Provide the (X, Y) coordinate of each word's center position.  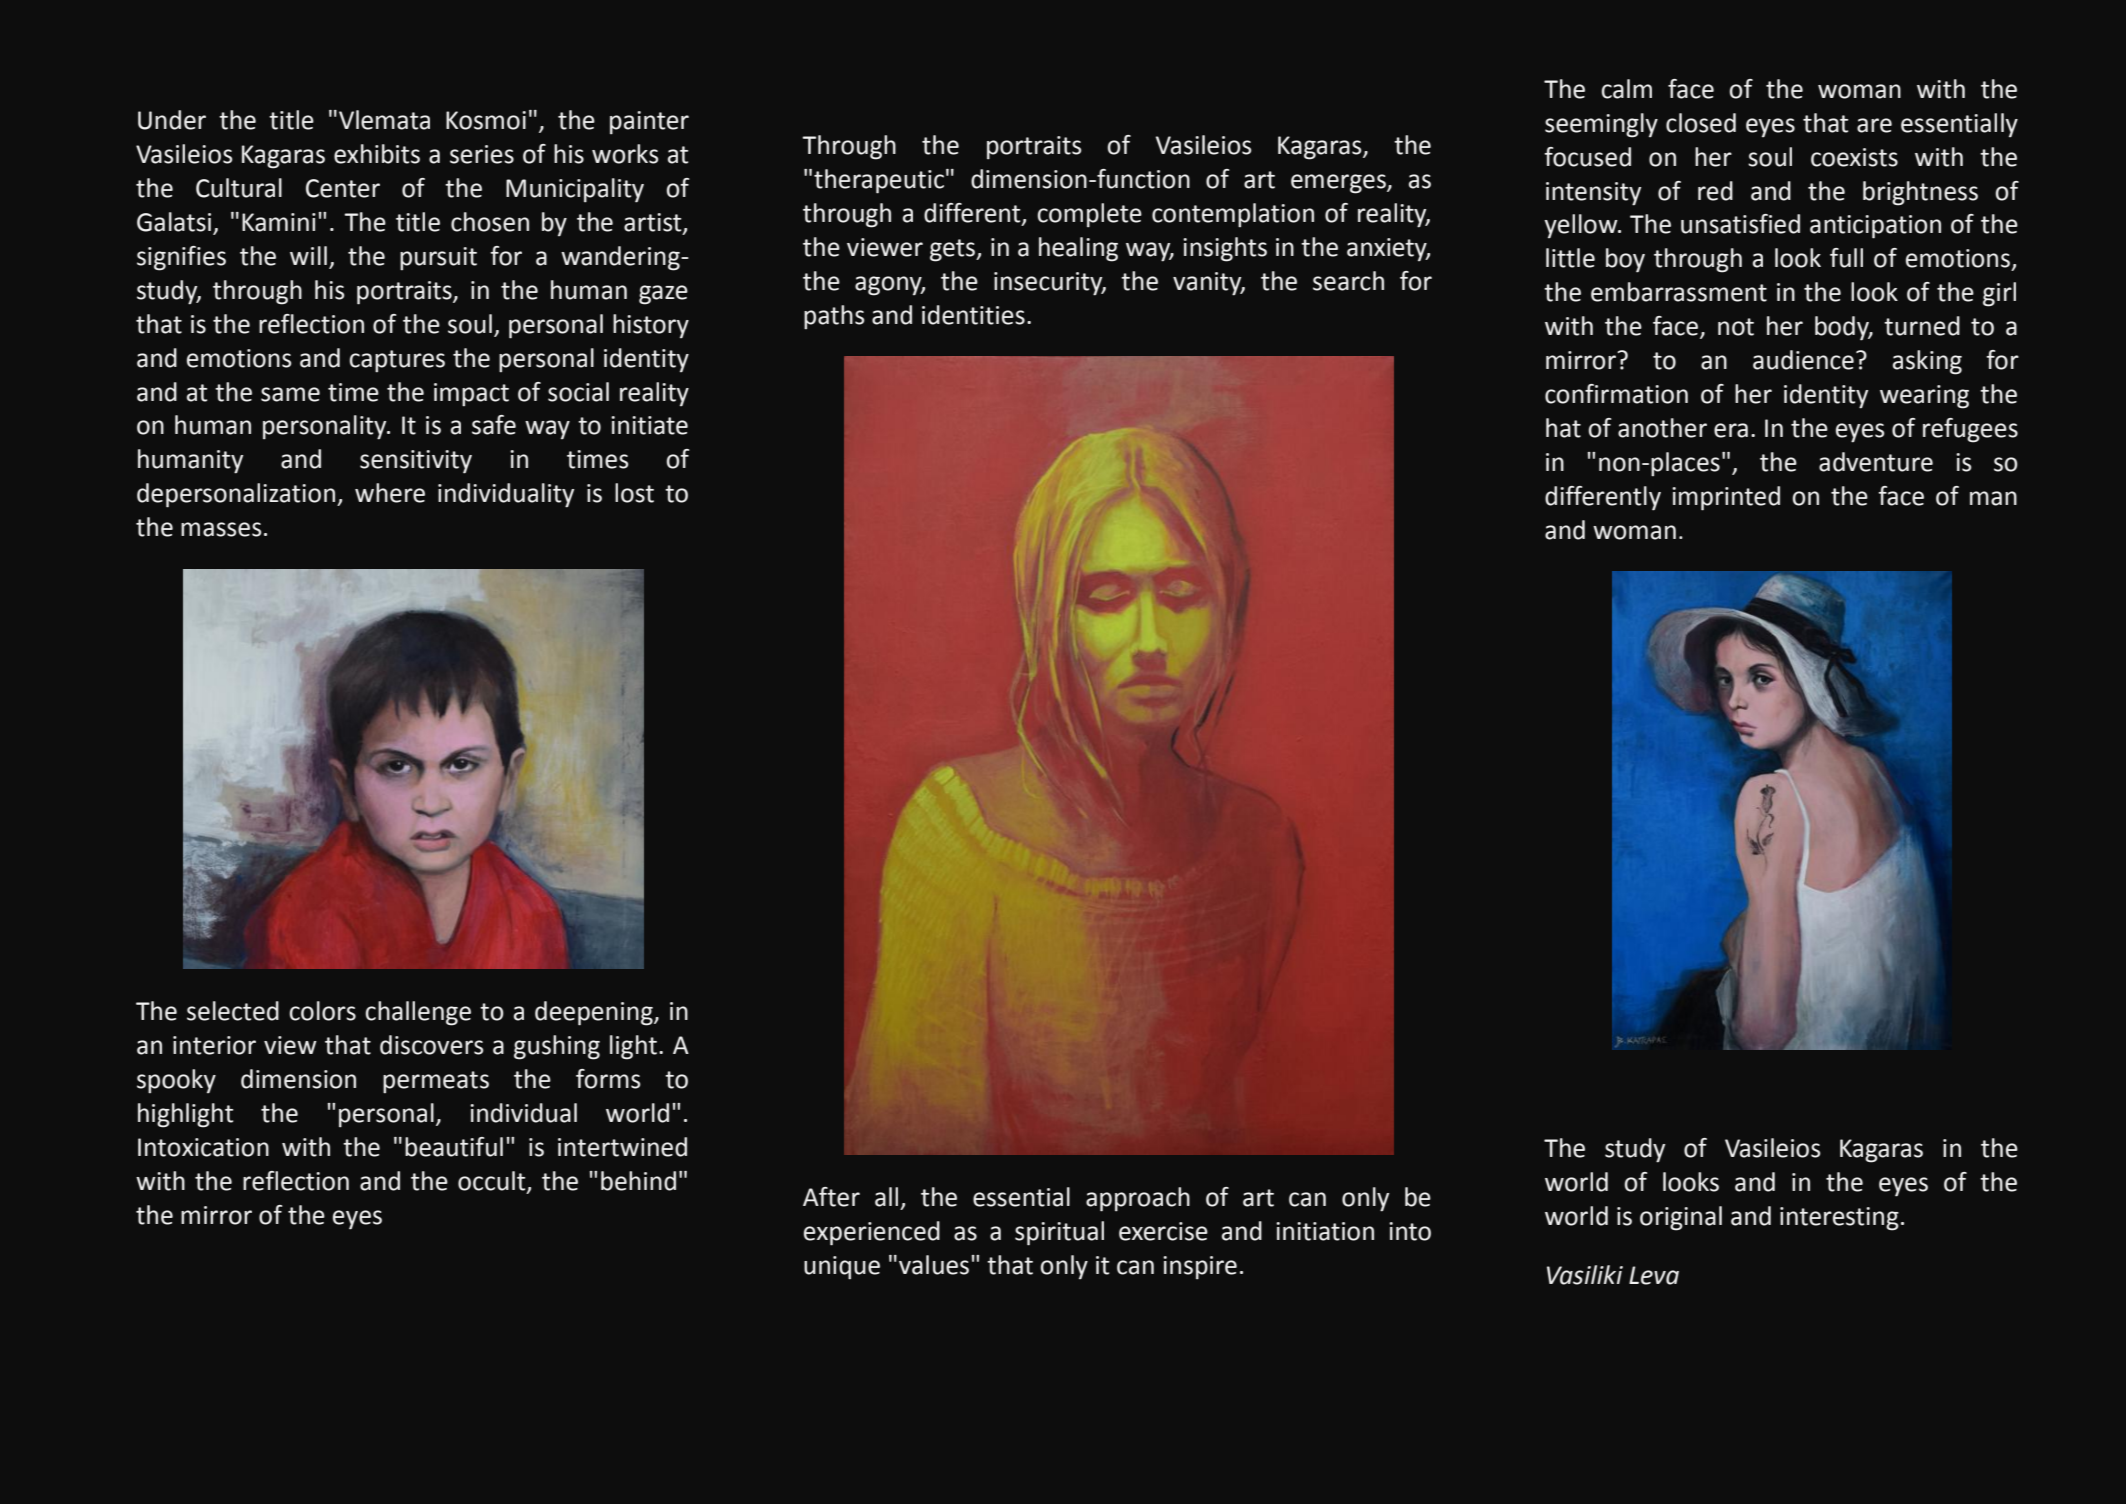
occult (493, 1182)
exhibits (377, 154)
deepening (595, 1013)
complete (1089, 215)
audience (1803, 360)
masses (221, 529)
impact (471, 395)
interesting (1839, 1219)
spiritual (1059, 1233)
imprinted (1726, 498)
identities (973, 315)
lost (634, 493)
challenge (418, 1013)
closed (1701, 123)
